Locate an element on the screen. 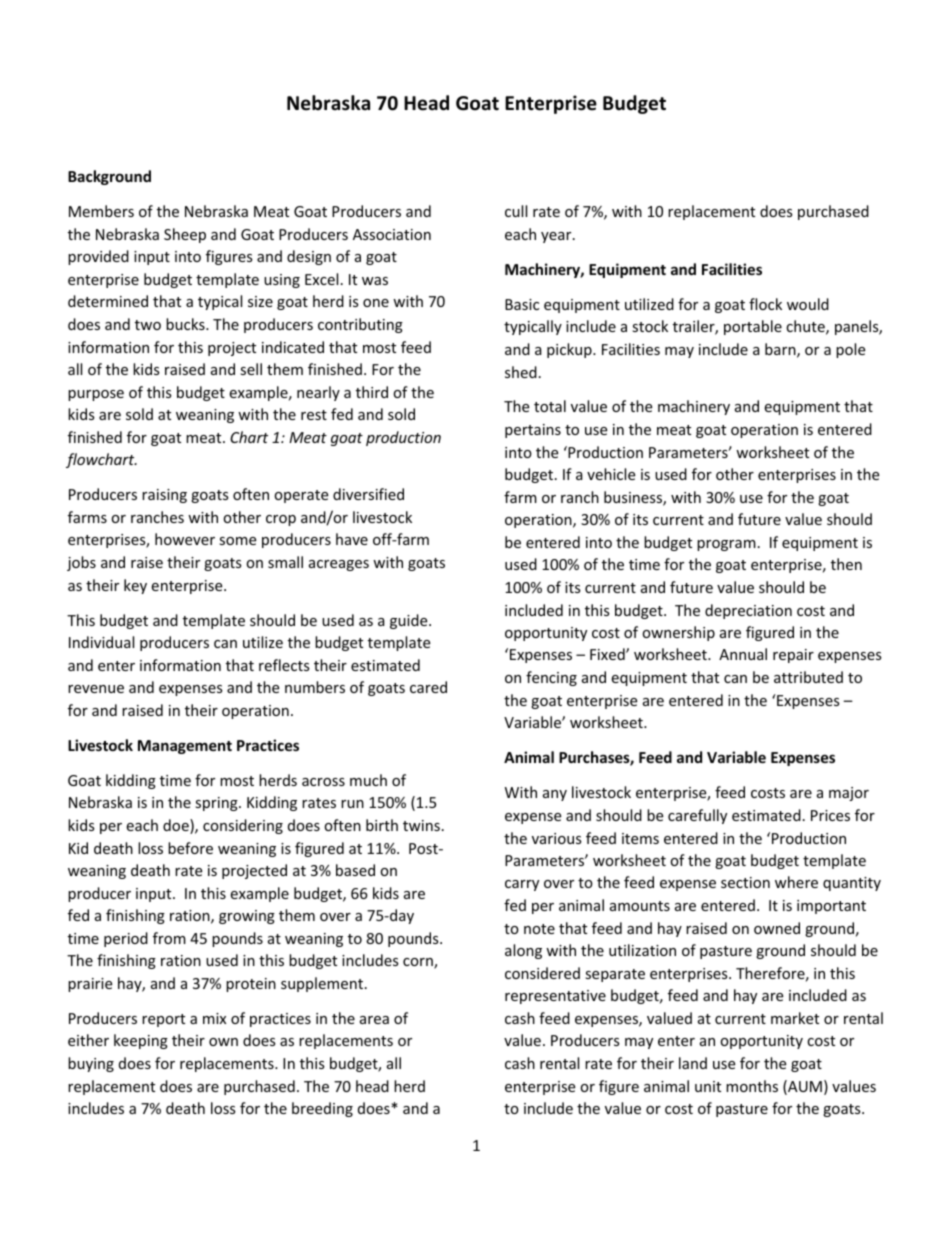  vehicle is located at coordinates (611, 474).
